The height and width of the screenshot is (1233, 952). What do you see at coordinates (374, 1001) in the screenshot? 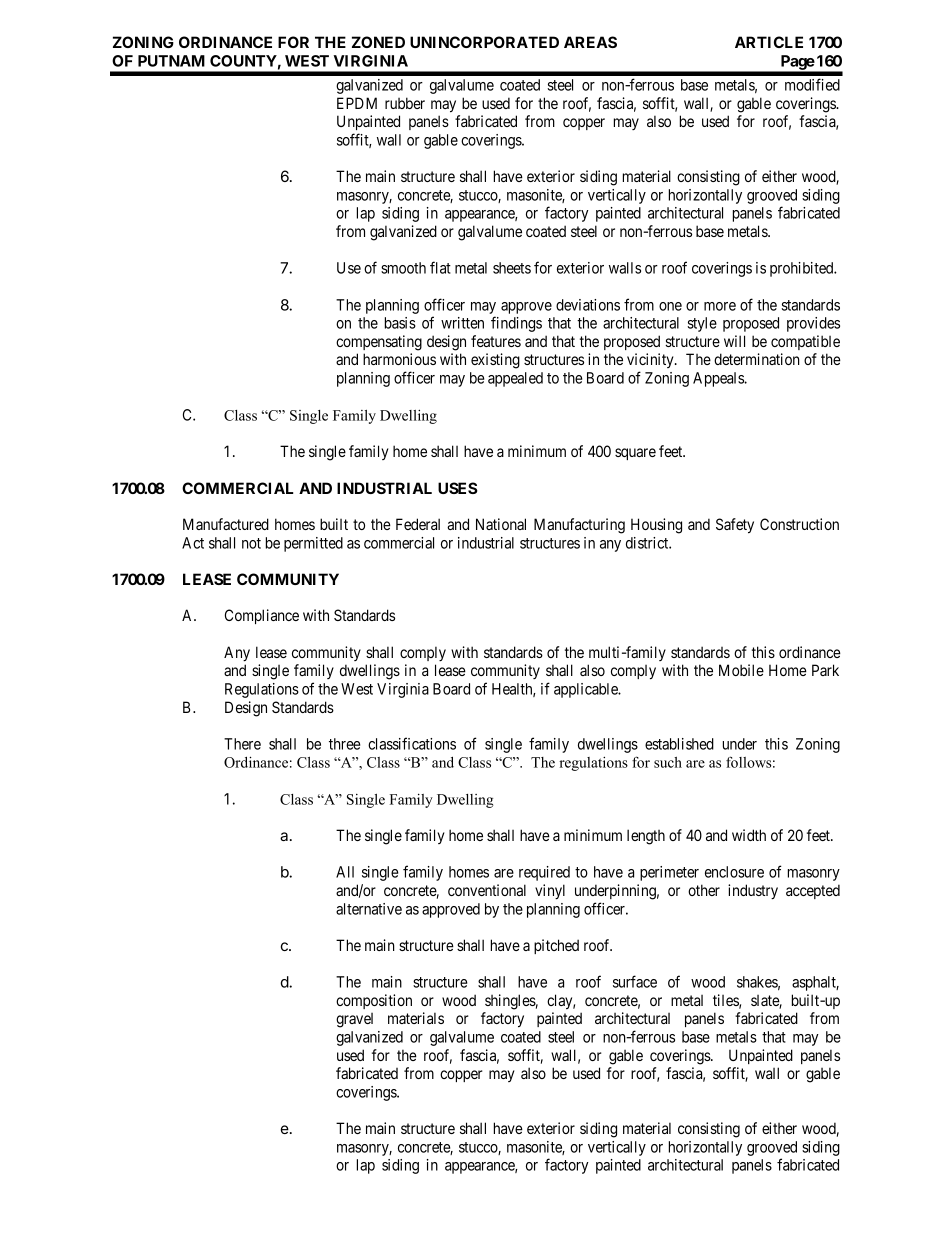
I see `composition` at bounding box center [374, 1001].
